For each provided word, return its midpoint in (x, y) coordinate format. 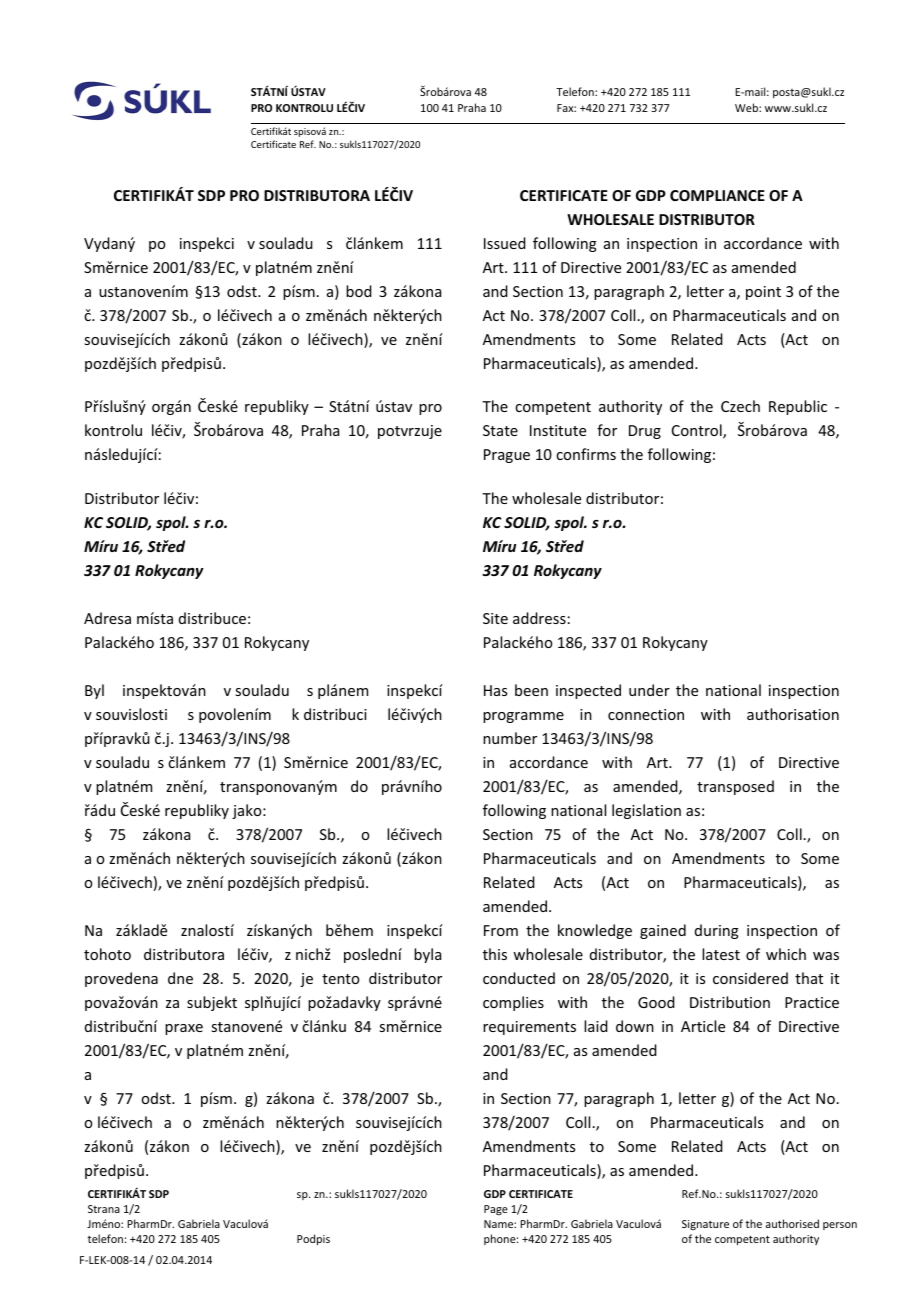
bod (359, 291)
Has (495, 690)
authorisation (793, 714)
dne (180, 978)
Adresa (107, 618)
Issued (505, 243)
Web (747, 107)
